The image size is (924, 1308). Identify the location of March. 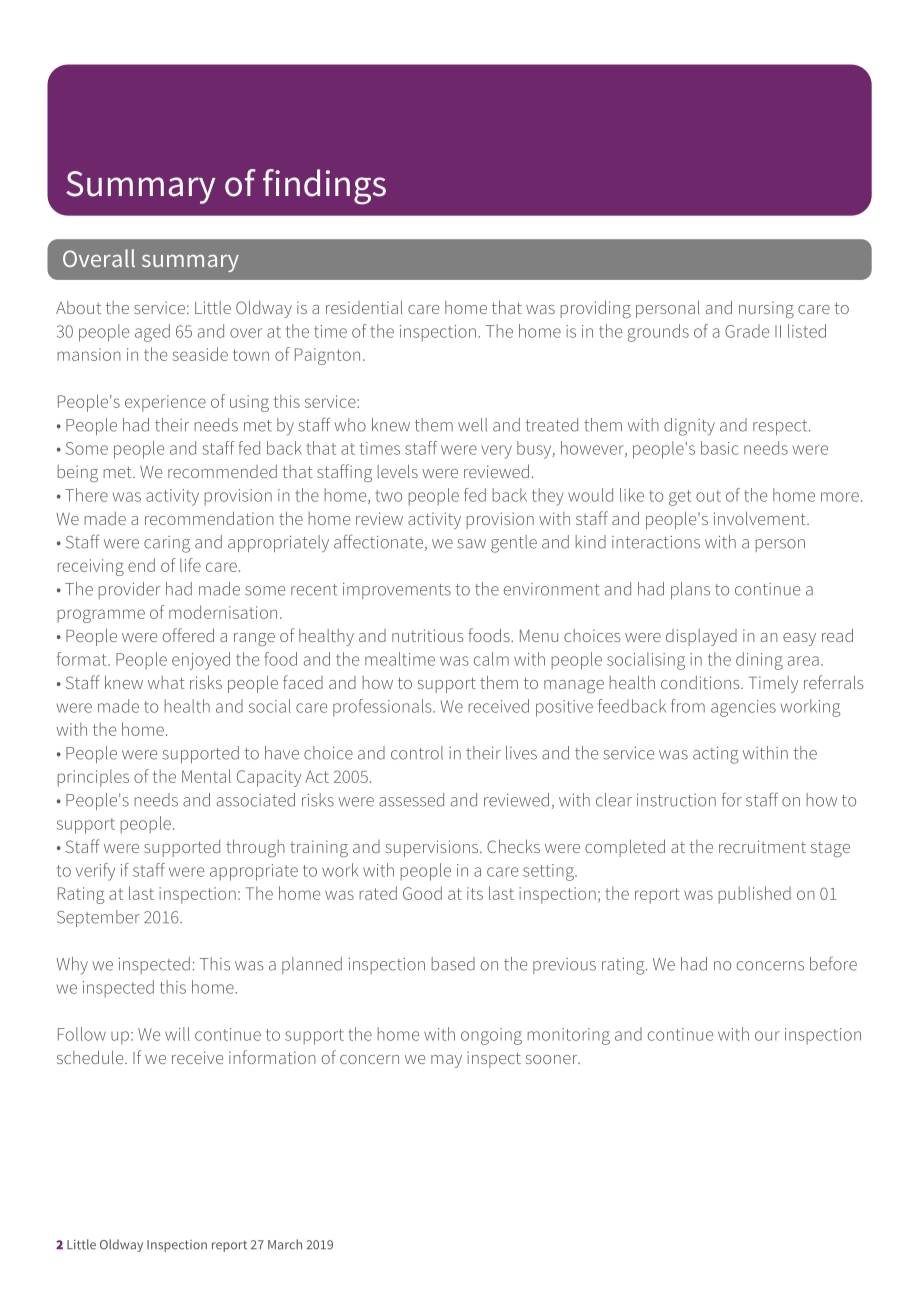
(285, 1244).
